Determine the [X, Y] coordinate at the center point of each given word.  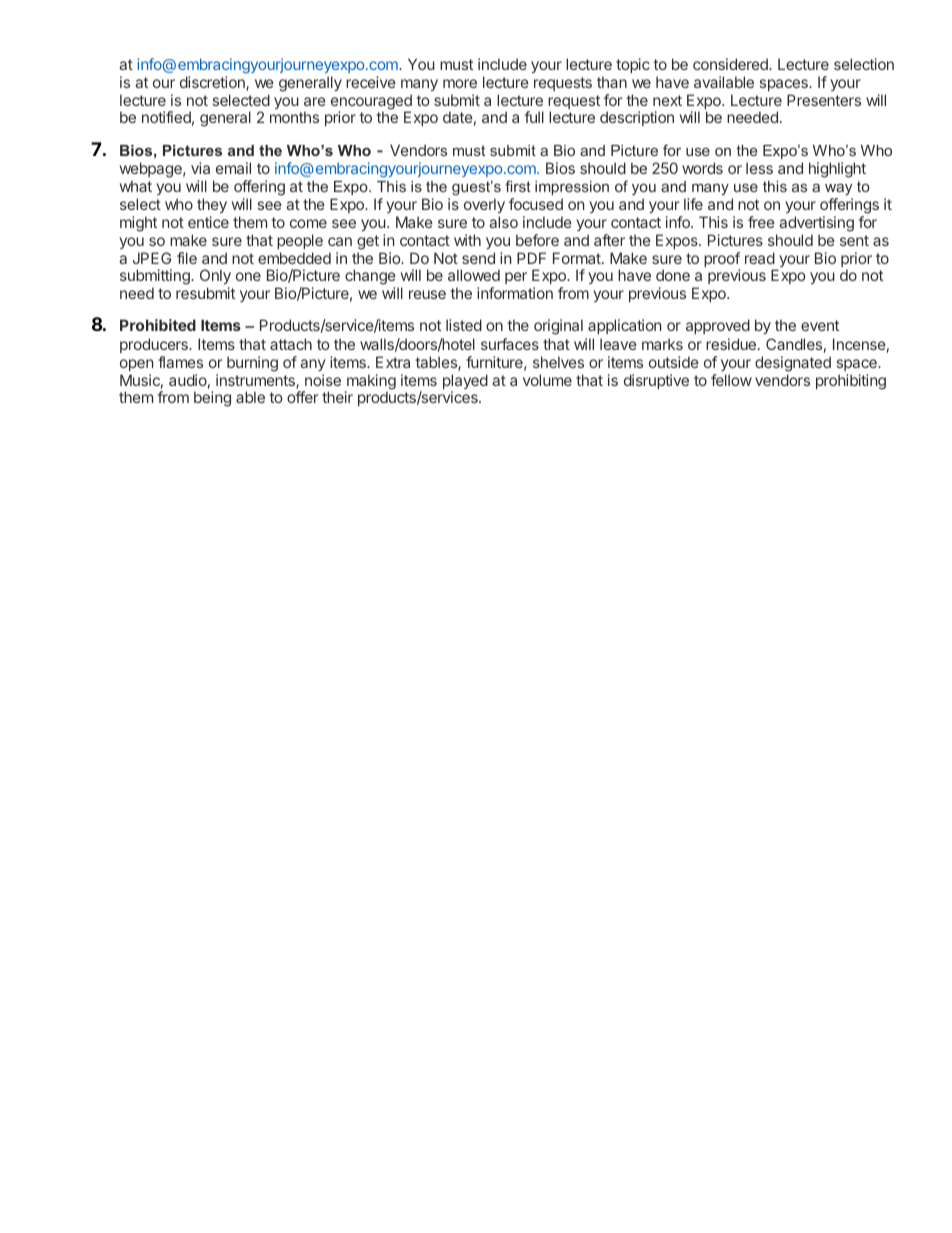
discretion [213, 83]
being [212, 399]
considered [731, 64]
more [460, 83]
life [693, 204]
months [294, 117]
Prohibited [158, 325]
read [760, 258]
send [478, 258]
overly [484, 205]
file [187, 258]
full [534, 117]
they [212, 205]
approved [718, 326]
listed [464, 325]
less [759, 168]
